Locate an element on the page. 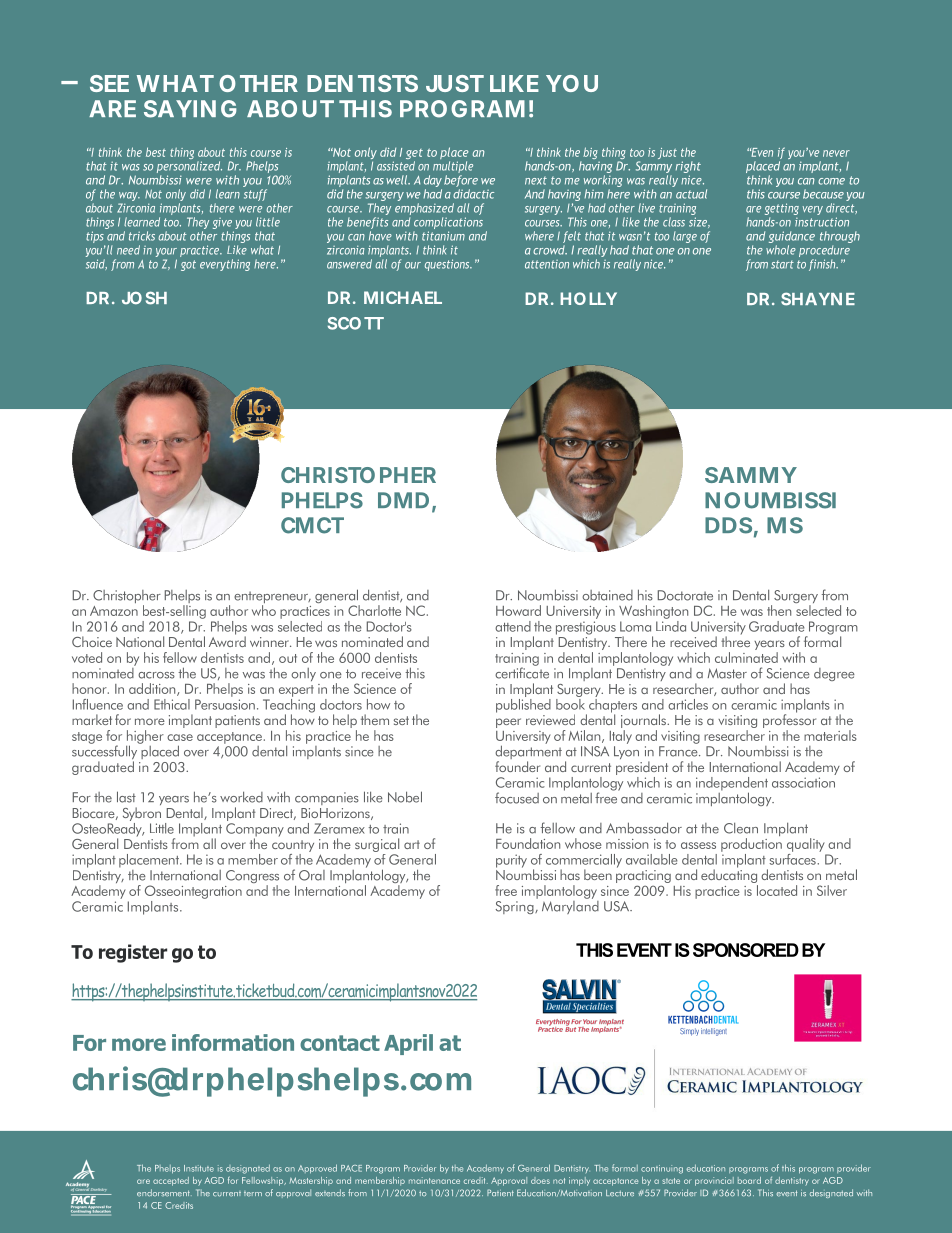  multiple is located at coordinates (453, 168).
